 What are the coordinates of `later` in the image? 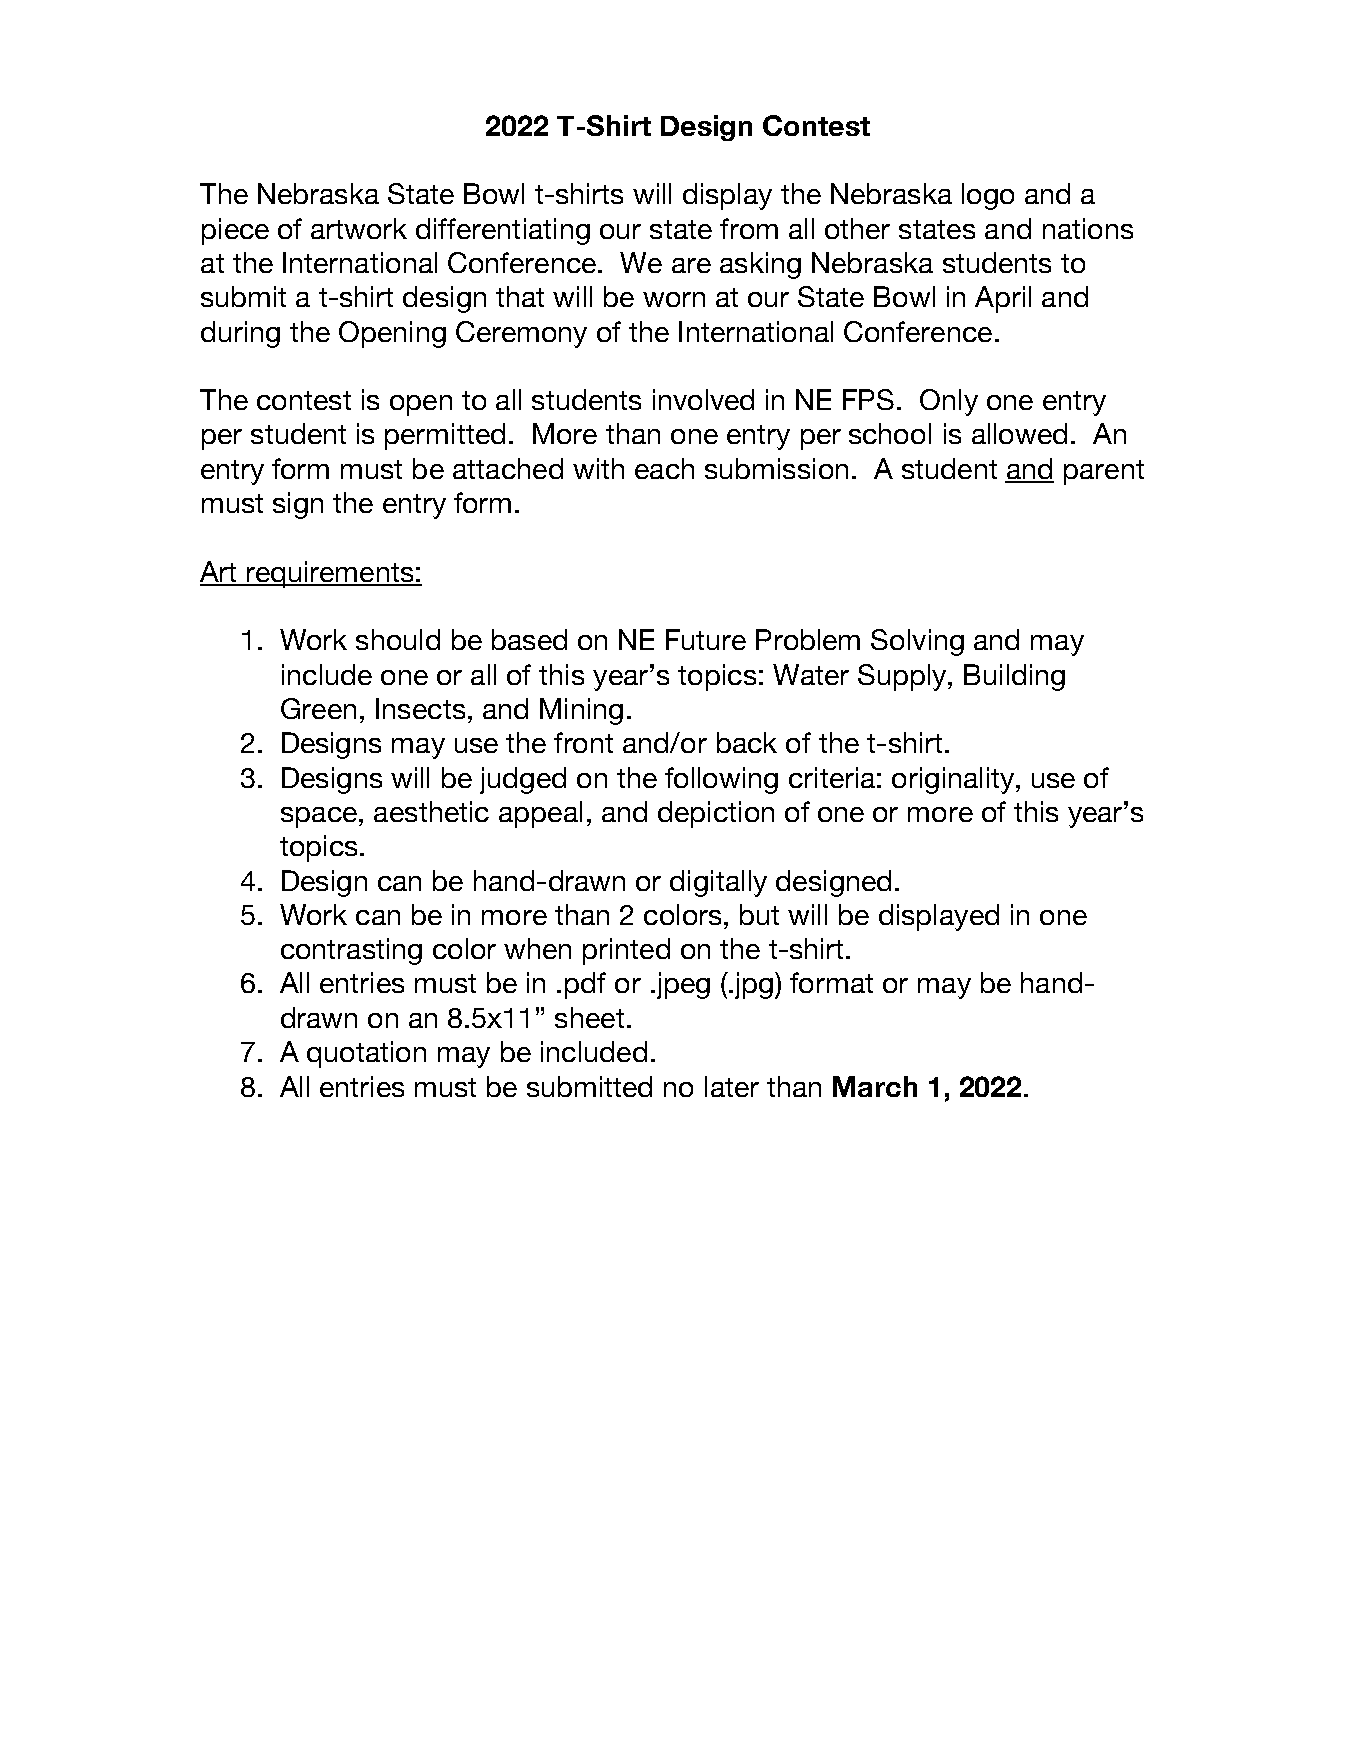 It's located at (732, 1086).
